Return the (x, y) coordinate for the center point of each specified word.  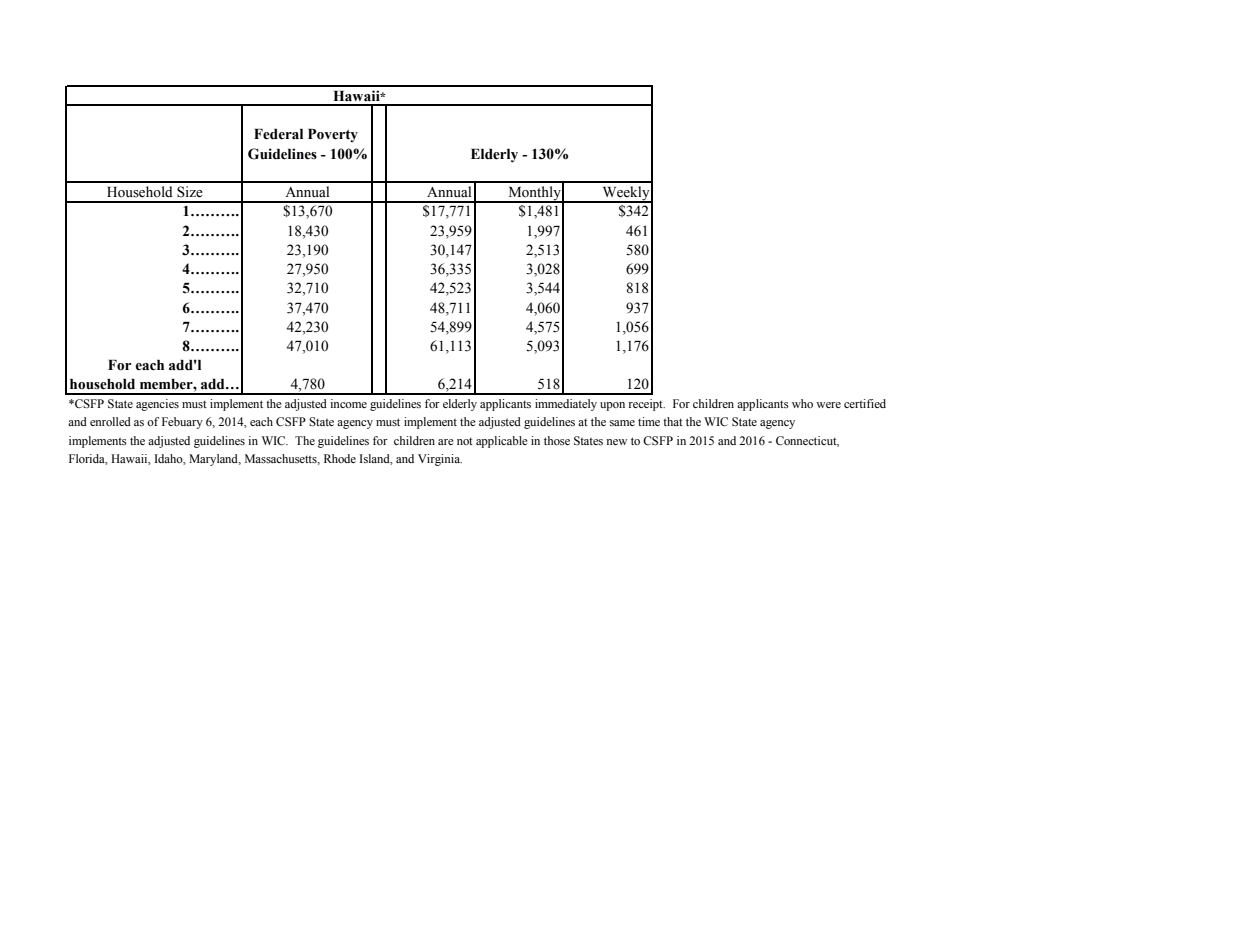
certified (865, 403)
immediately (566, 405)
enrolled (110, 421)
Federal (278, 134)
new (616, 442)
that (673, 421)
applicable (502, 442)
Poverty (333, 136)
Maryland (215, 460)
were (828, 405)
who (802, 403)
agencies (157, 405)
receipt (646, 405)
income (348, 403)
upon (612, 406)
